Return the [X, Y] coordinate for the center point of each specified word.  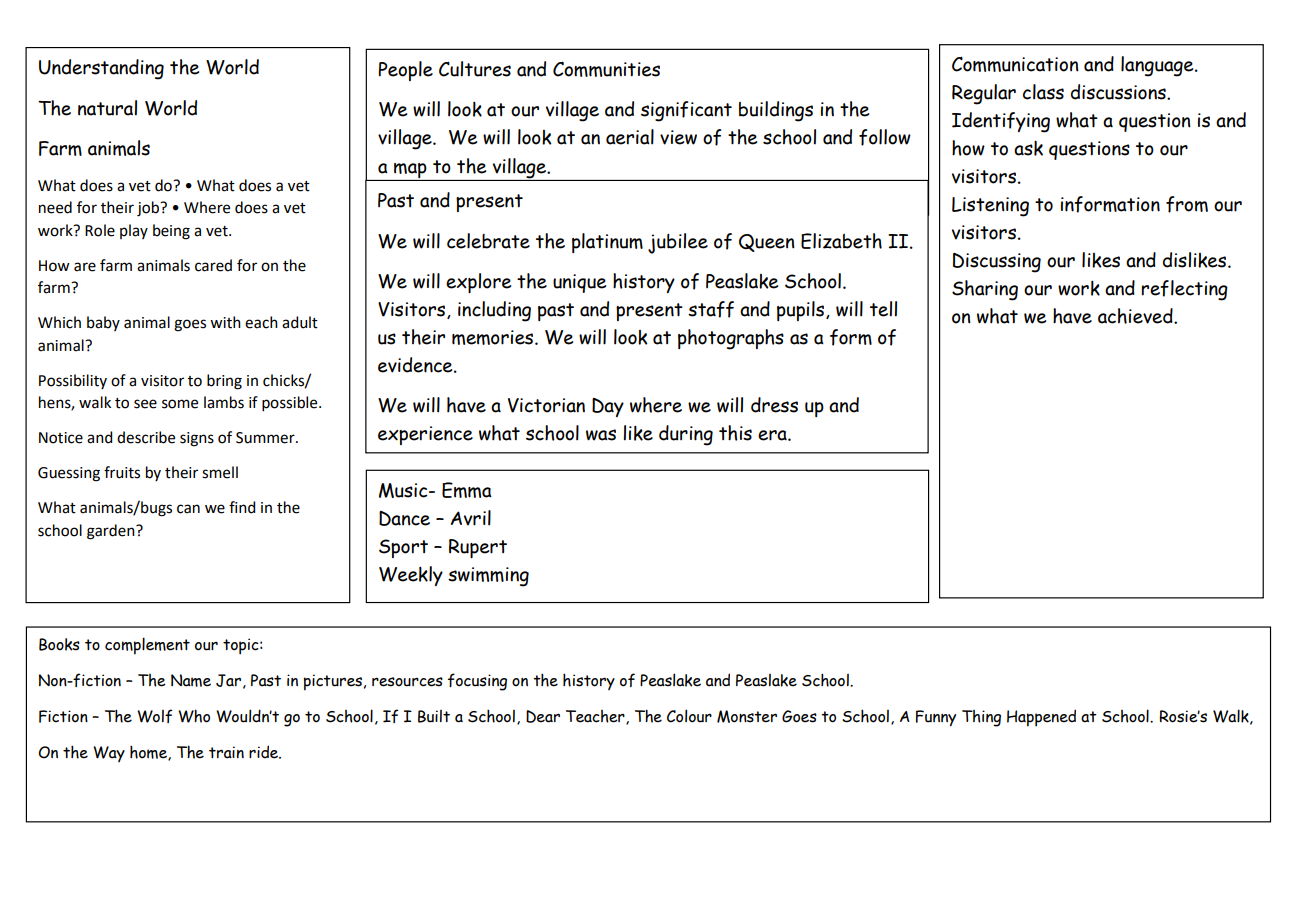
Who [194, 716]
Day [608, 407]
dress [774, 405]
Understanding [101, 69]
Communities [606, 69]
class [1043, 92]
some [180, 404]
